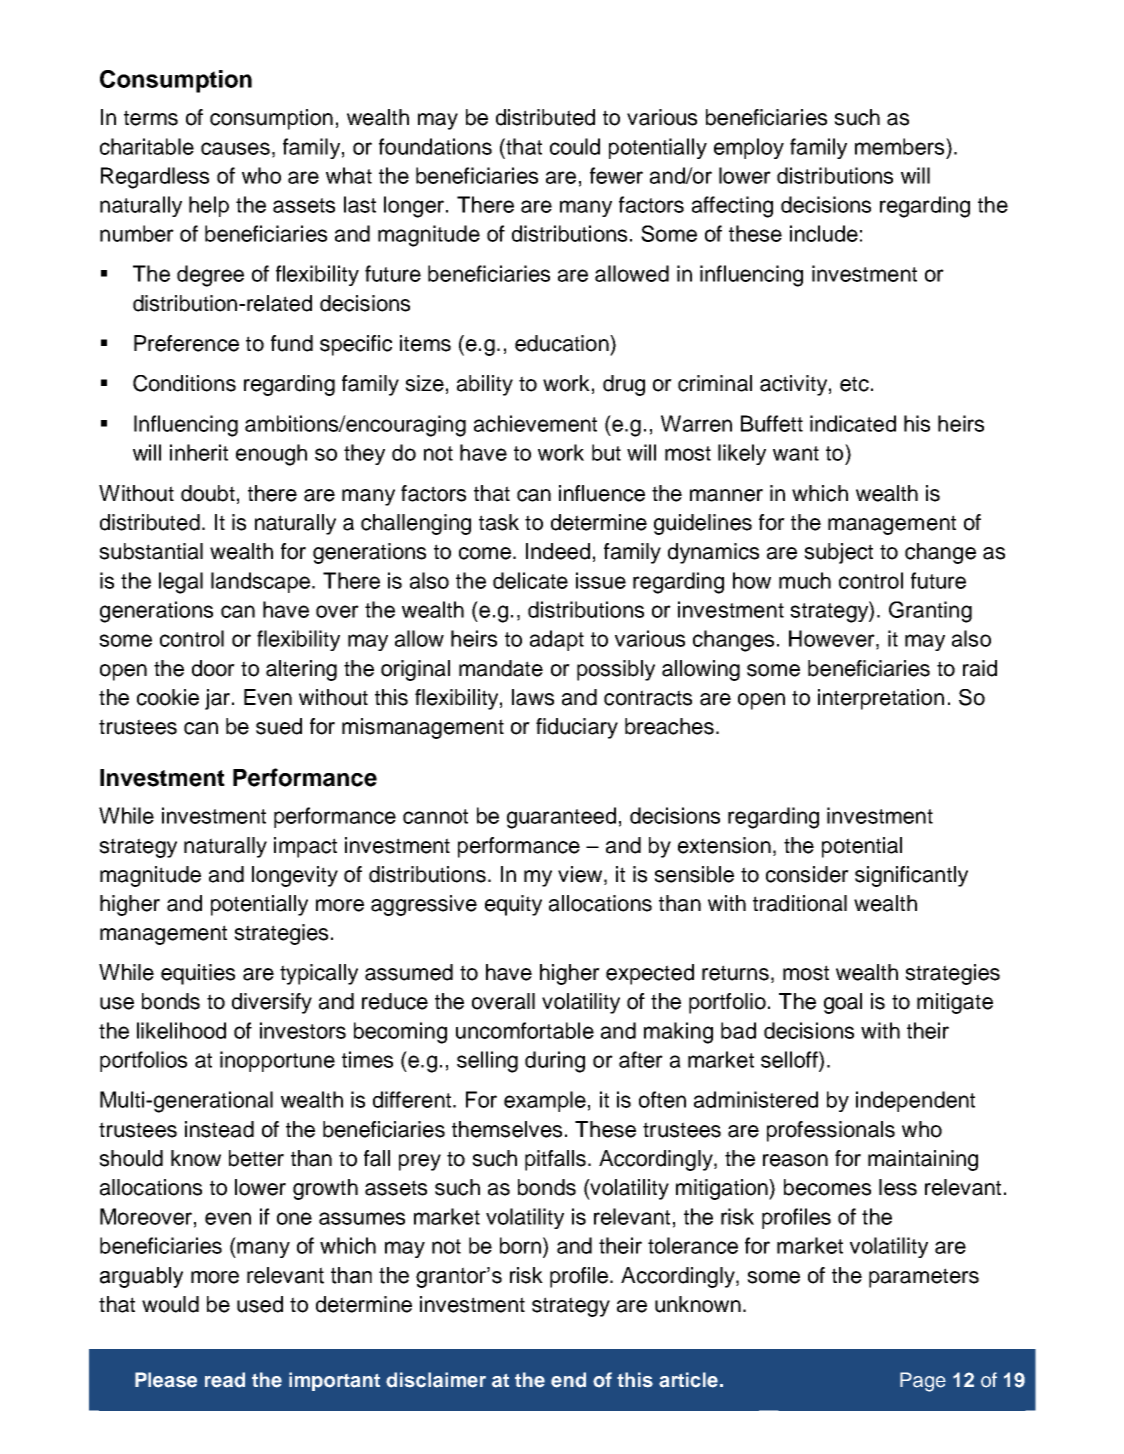 The height and width of the screenshot is (1454, 1124). What do you see at coordinates (436, 1380) in the screenshot?
I see `disclaimer` at bounding box center [436, 1380].
